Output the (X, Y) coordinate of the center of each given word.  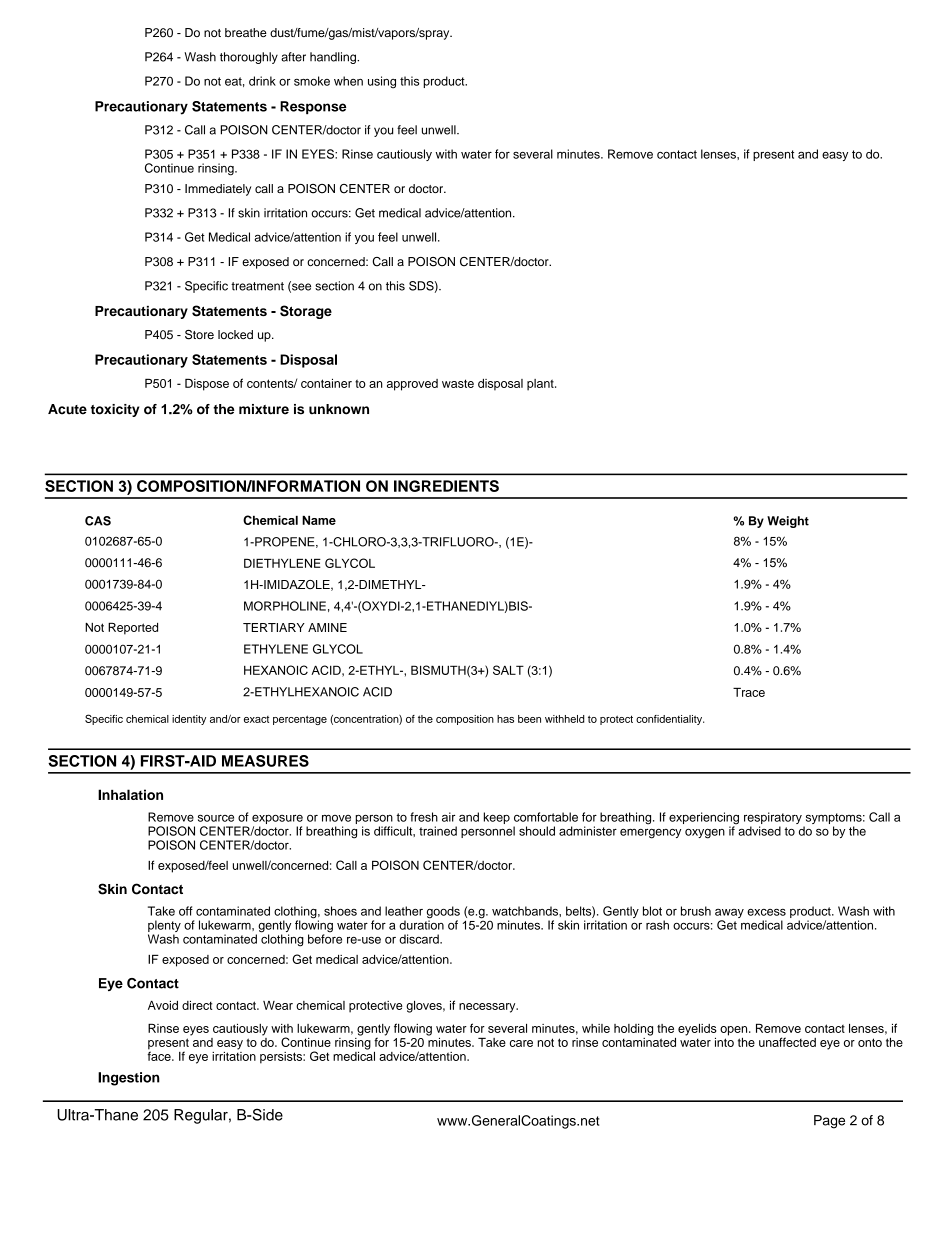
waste (458, 383)
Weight (788, 522)
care (521, 1043)
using (382, 82)
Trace (749, 692)
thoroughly (249, 58)
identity (189, 720)
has (505, 719)
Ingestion (129, 1079)
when (348, 81)
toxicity (115, 410)
